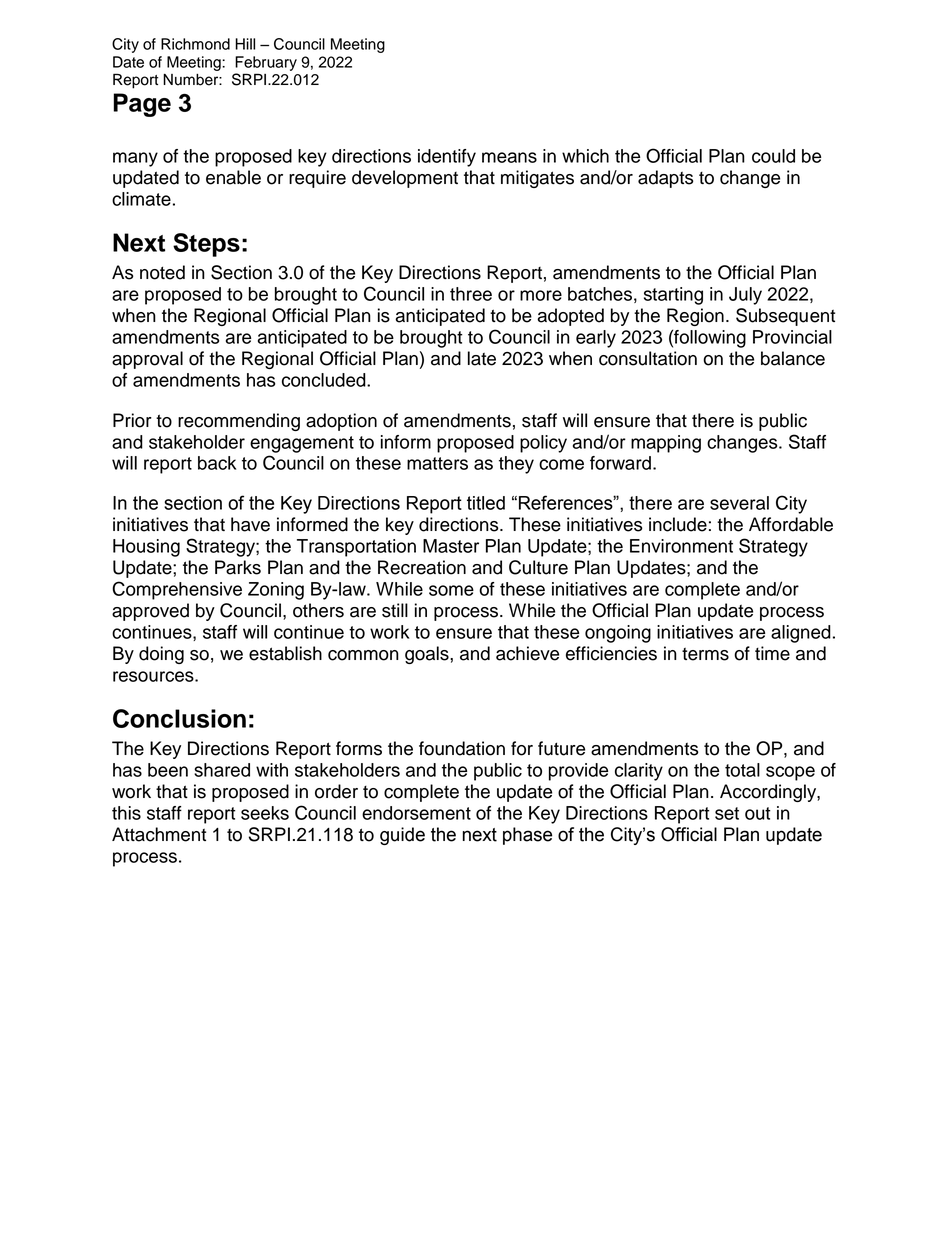  What do you see at coordinates (727, 813) in the screenshot?
I see `set` at bounding box center [727, 813].
